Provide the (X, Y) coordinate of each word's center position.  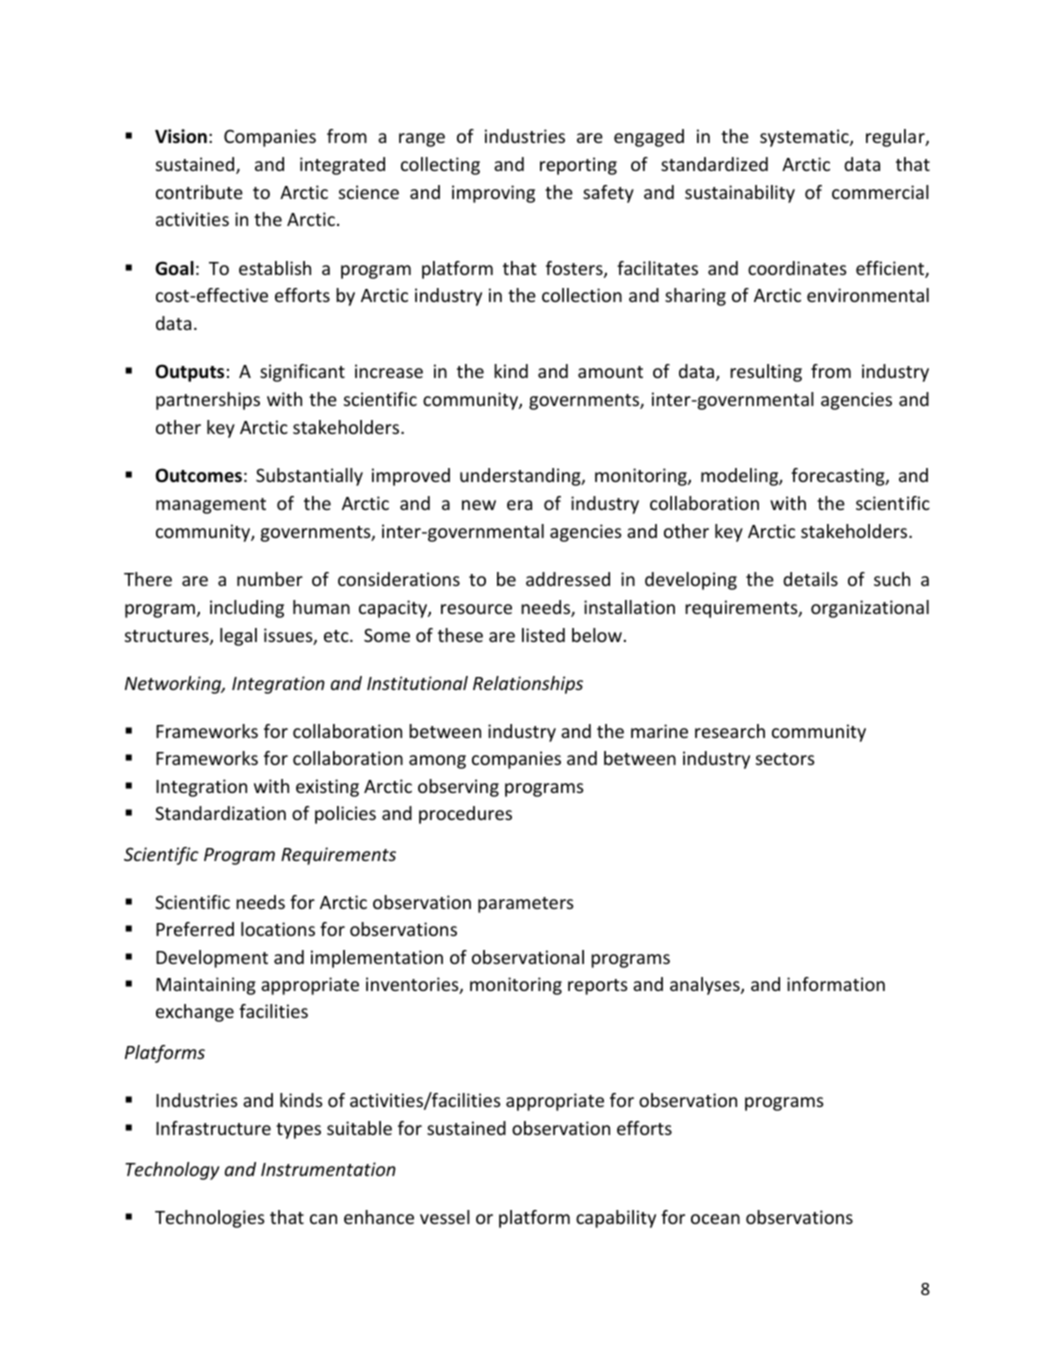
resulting (766, 373)
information (836, 984)
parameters (526, 905)
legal (238, 637)
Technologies (210, 1219)
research (730, 731)
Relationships (528, 685)
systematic (805, 138)
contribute (199, 192)
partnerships (208, 401)
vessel (445, 1217)
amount (610, 372)
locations (278, 929)
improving (493, 194)
